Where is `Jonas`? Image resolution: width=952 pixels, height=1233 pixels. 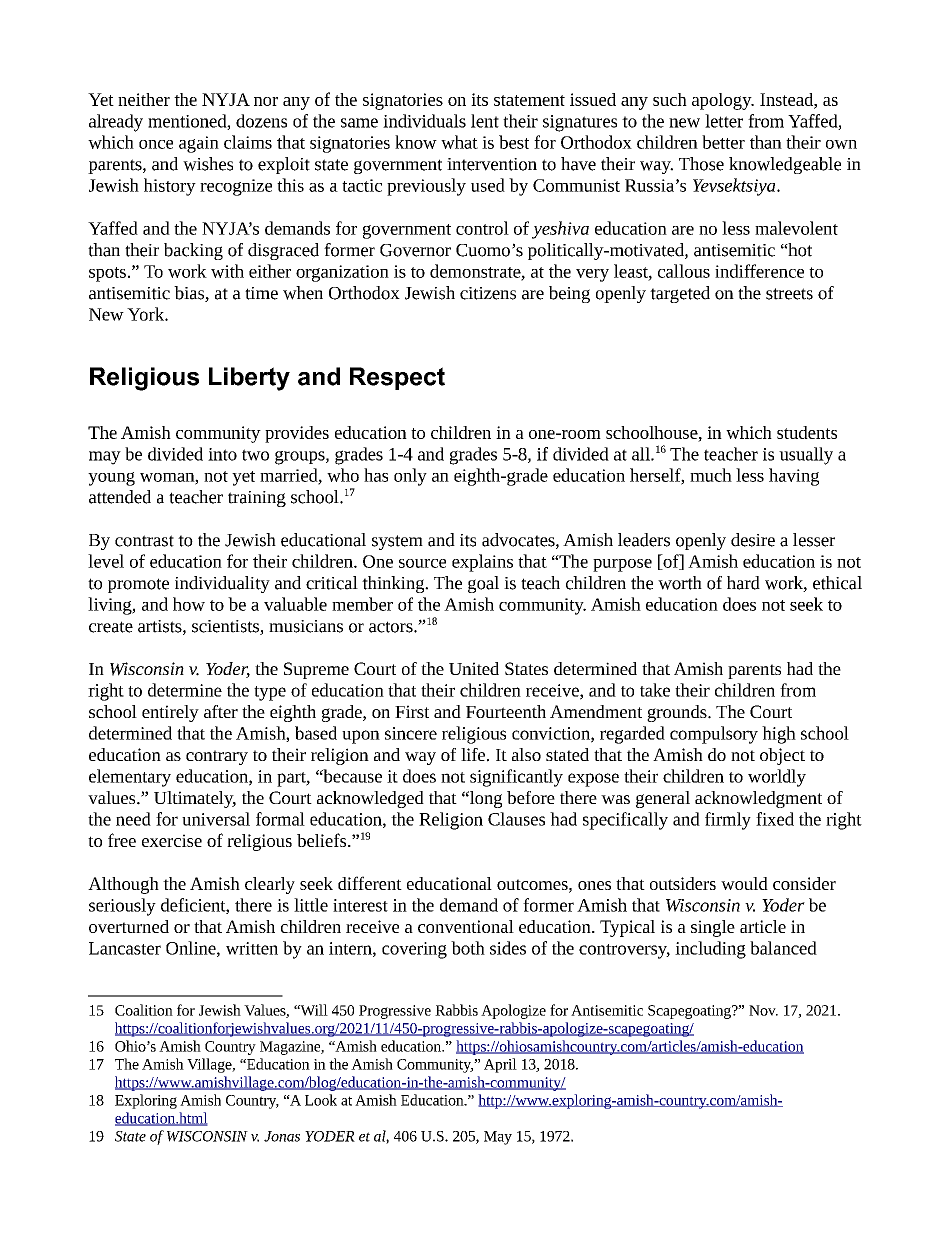
Jonas is located at coordinates (282, 1136).
